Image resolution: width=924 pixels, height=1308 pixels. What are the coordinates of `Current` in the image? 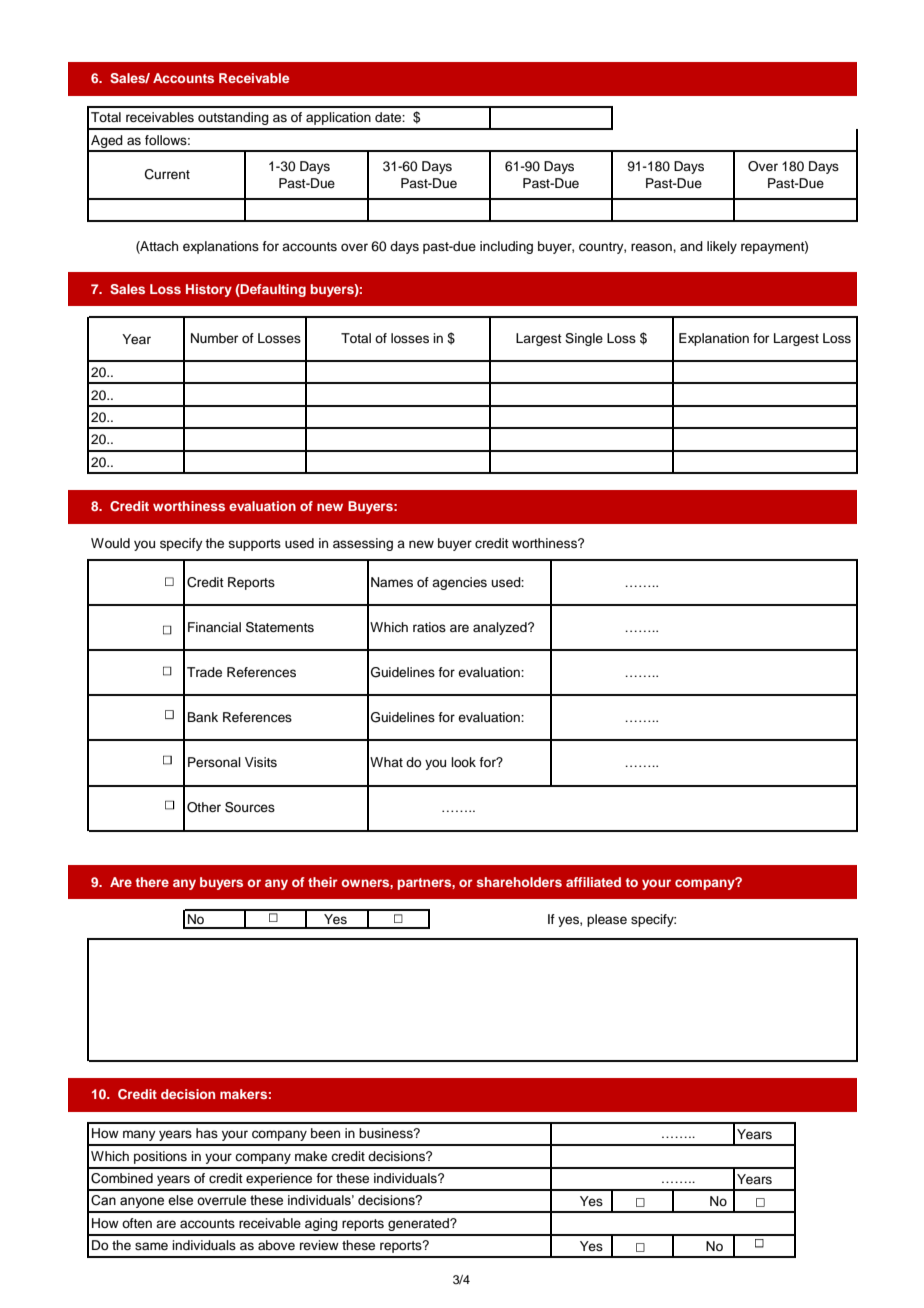 It's located at (167, 174).
